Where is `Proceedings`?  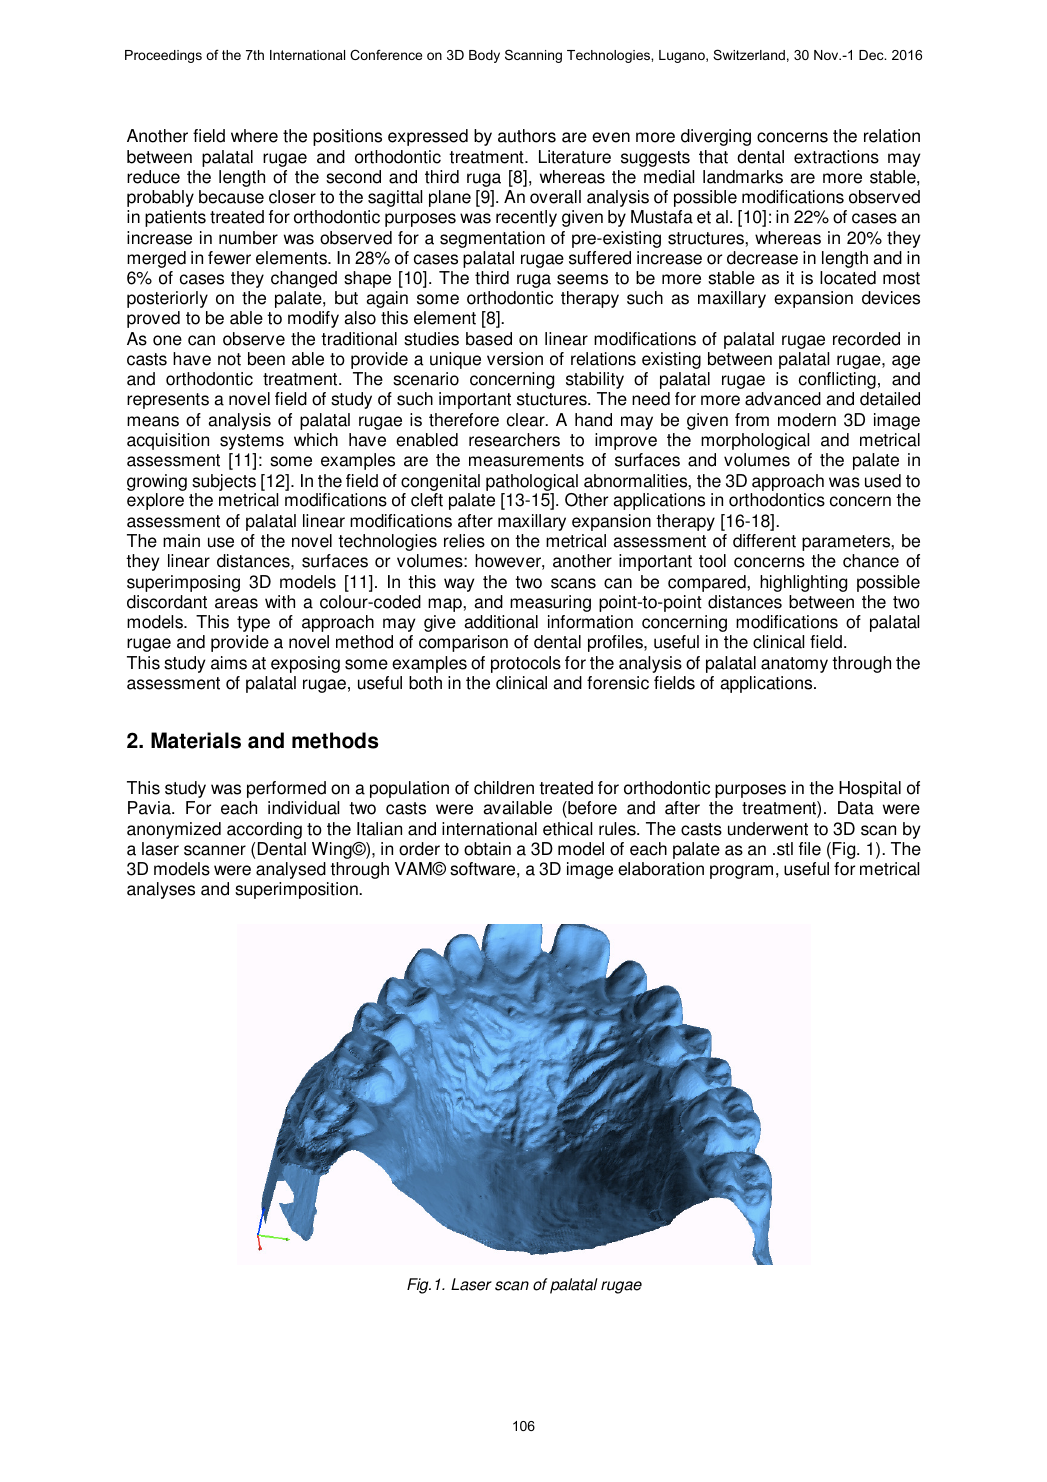 Proceedings is located at coordinates (163, 56).
